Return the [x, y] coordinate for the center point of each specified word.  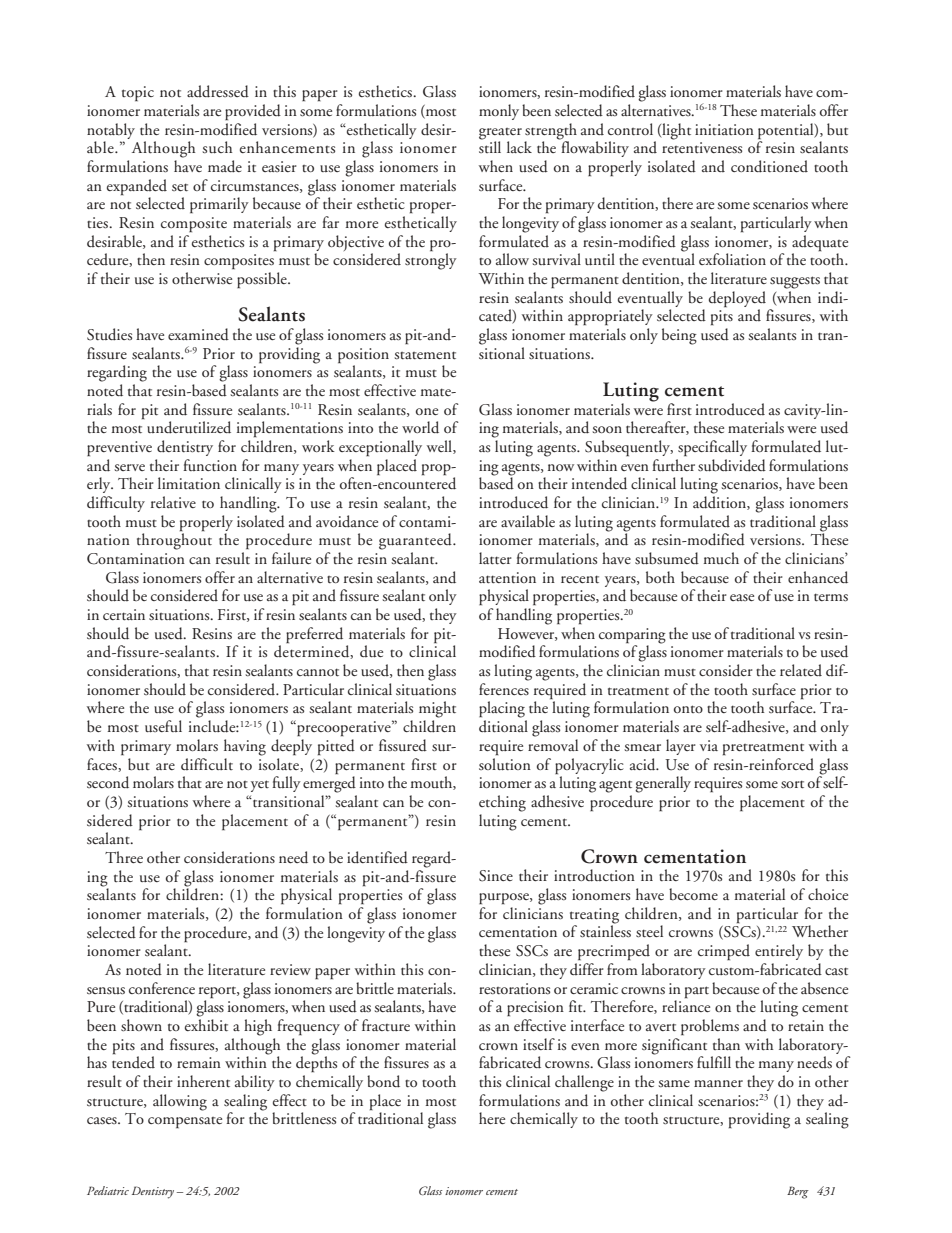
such [217, 147]
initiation [724, 129]
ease [742, 597]
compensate [185, 1122]
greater [500, 134]
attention [507, 578]
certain [124, 615]
